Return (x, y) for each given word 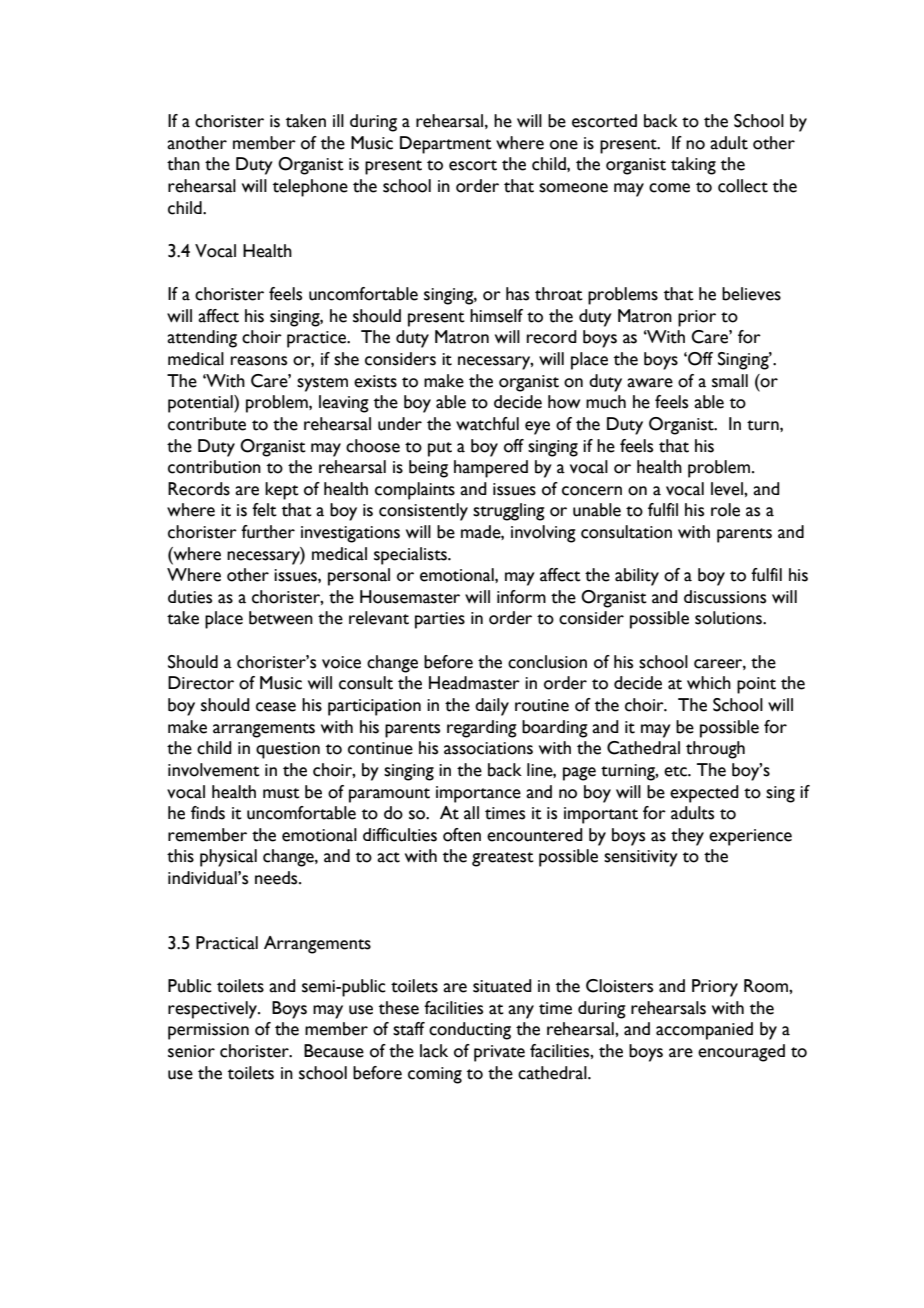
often (462, 835)
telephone (310, 188)
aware (650, 383)
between (281, 618)
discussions (725, 597)
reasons (259, 361)
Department (446, 145)
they (687, 837)
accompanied (704, 1031)
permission (208, 1031)
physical (228, 858)
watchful (487, 424)
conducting (470, 1031)
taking (693, 166)
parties (440, 620)
